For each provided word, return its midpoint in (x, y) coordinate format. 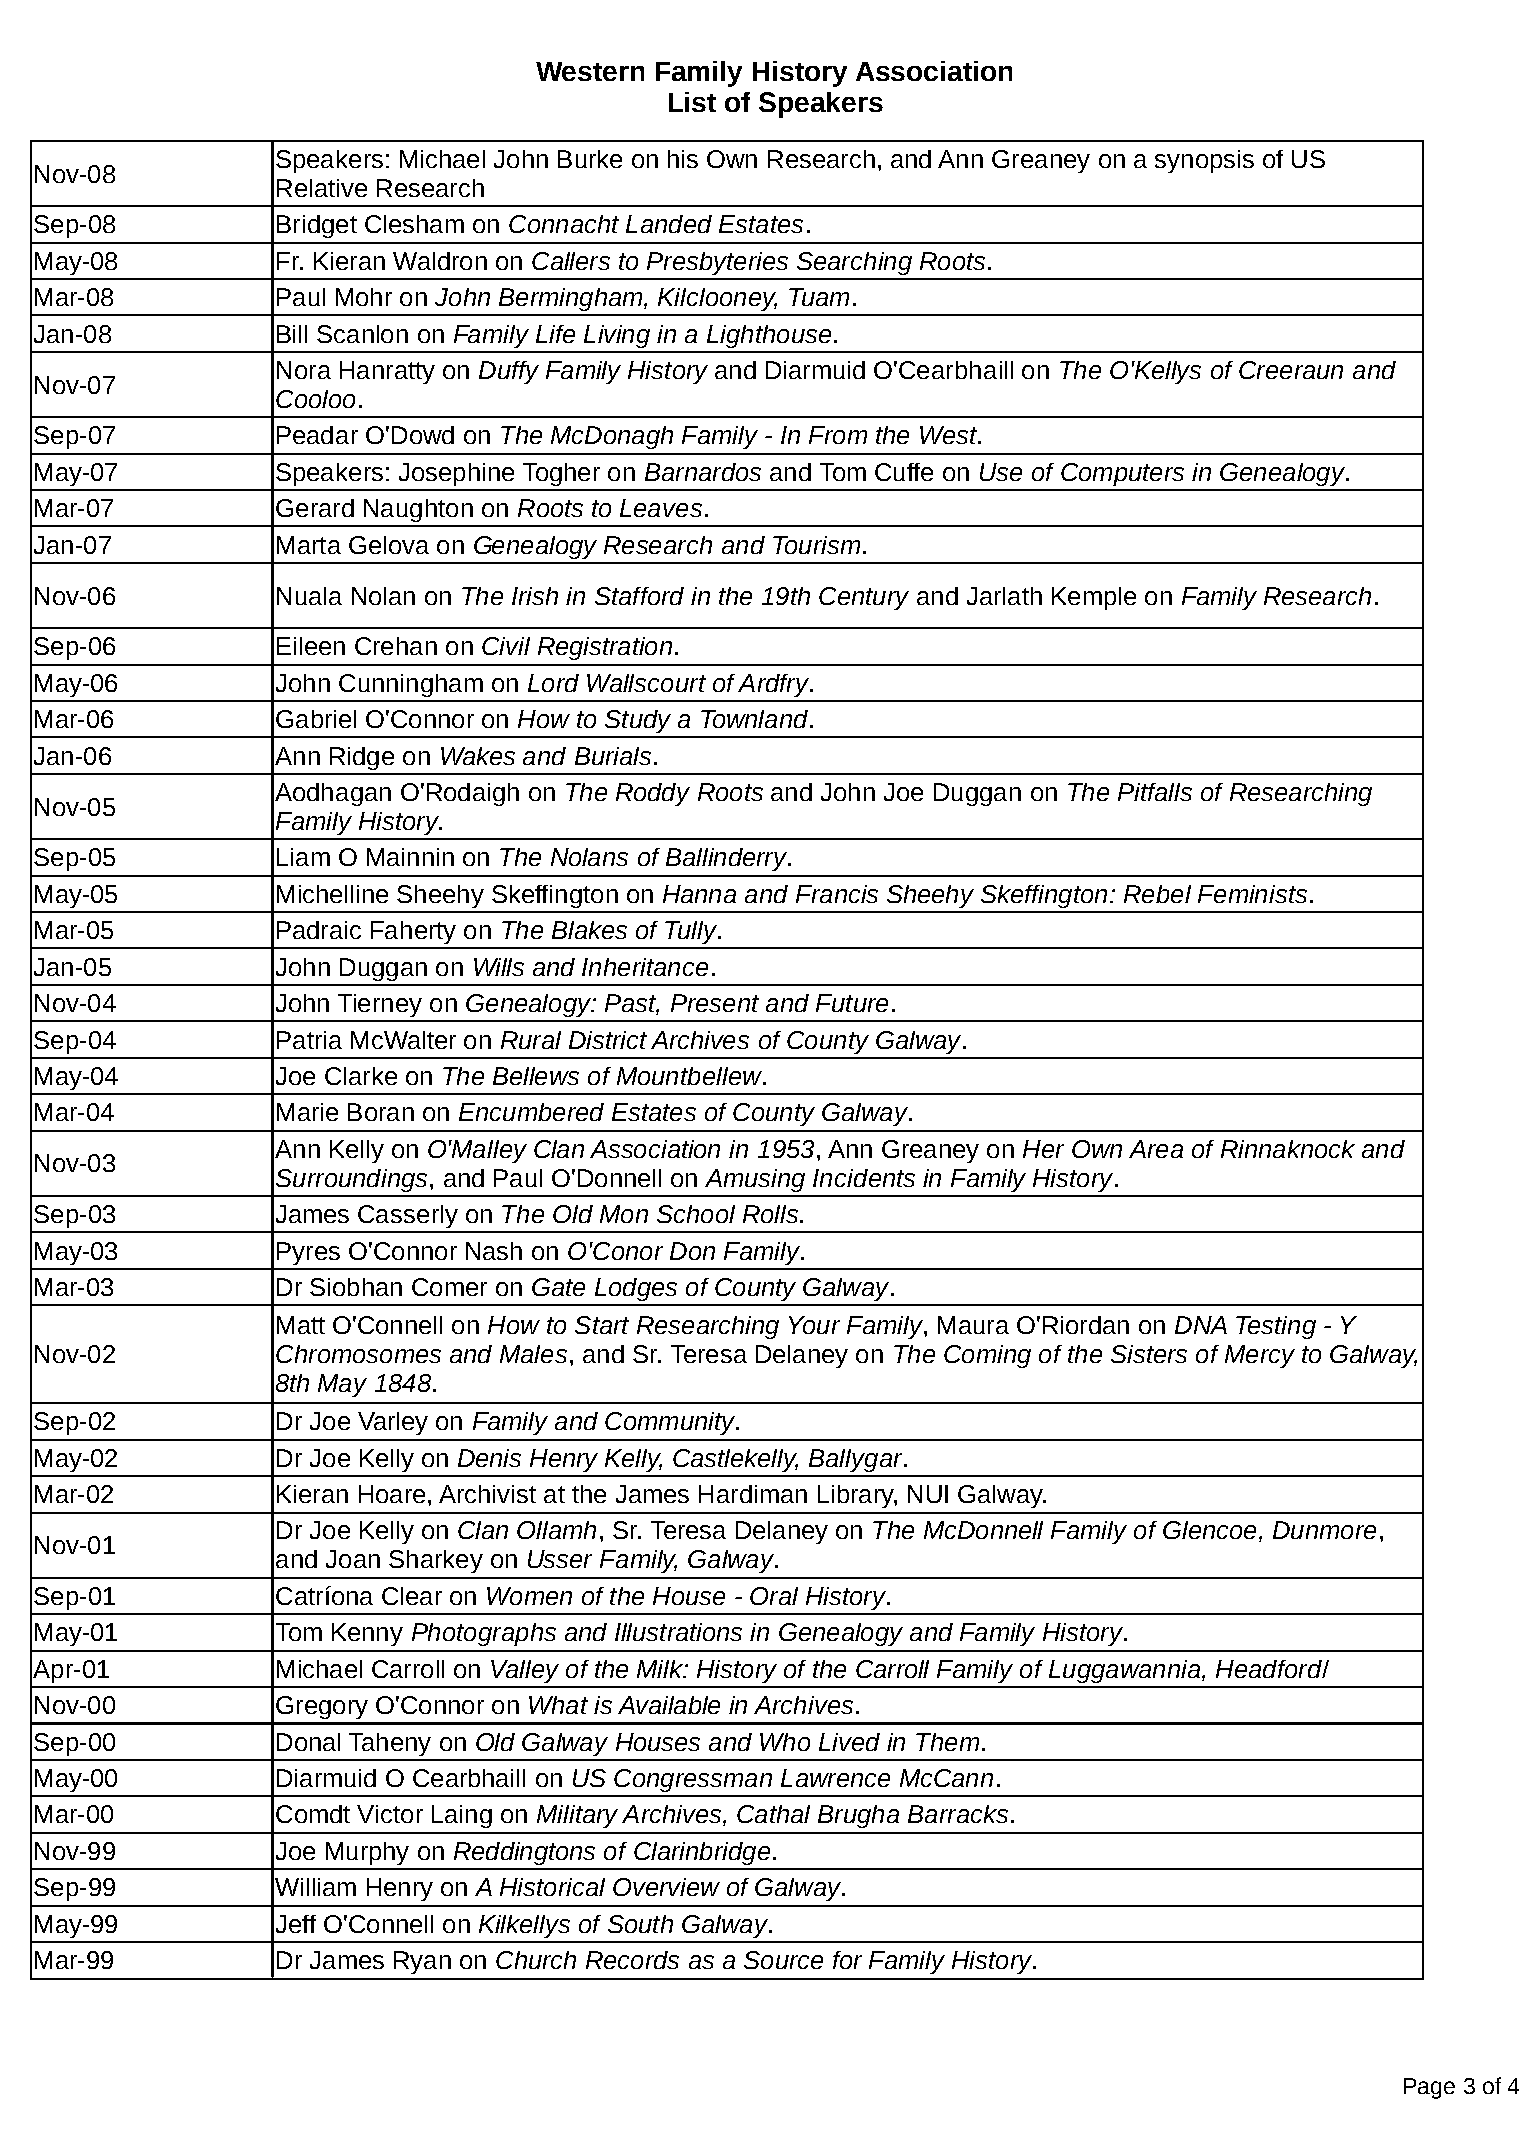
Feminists (1252, 894)
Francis (837, 894)
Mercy (1260, 1356)
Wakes (478, 756)
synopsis (1204, 161)
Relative (322, 188)
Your (814, 1325)
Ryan (422, 1962)
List (692, 102)
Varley (393, 1423)
